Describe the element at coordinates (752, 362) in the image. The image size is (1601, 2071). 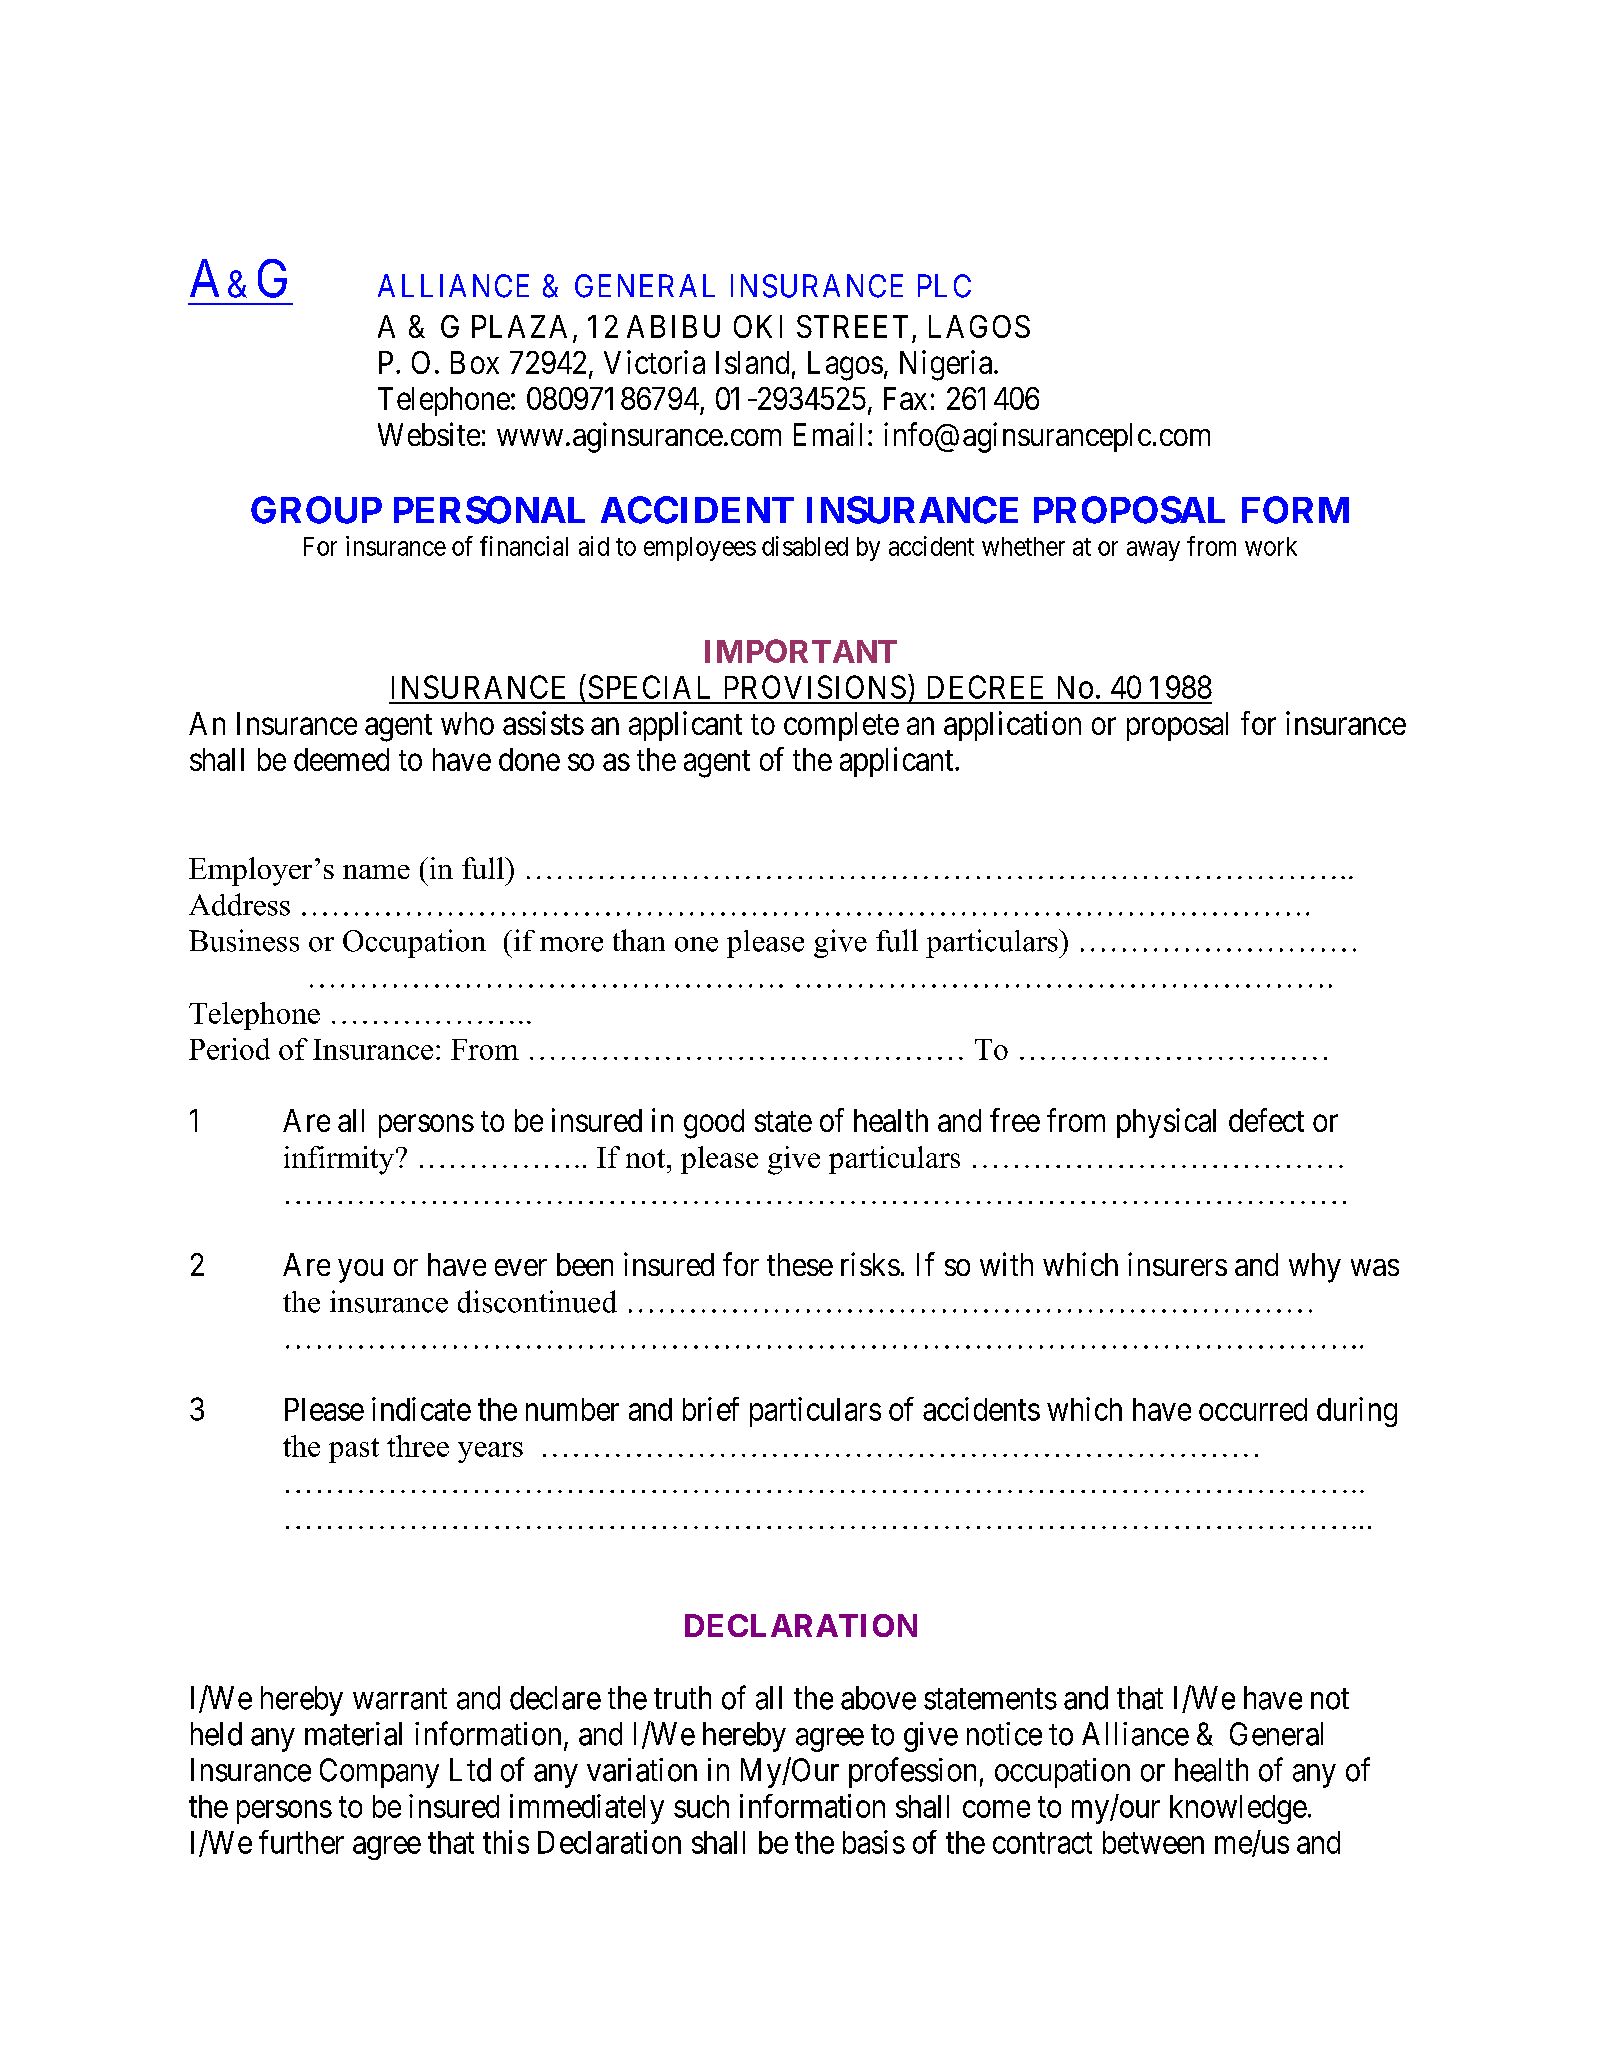
I see `Island` at that location.
